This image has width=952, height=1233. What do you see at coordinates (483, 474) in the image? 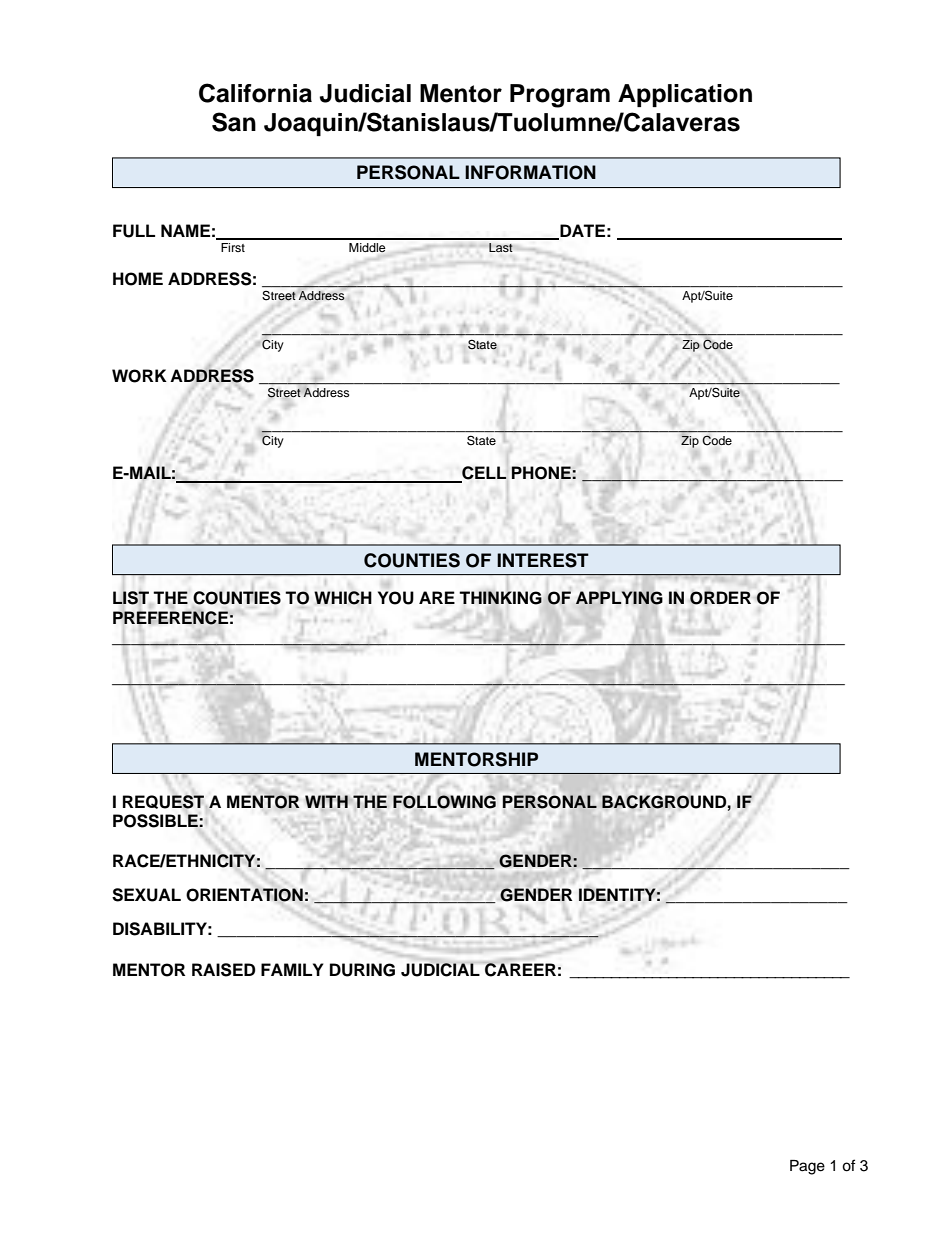
I see `CELL` at bounding box center [483, 474].
